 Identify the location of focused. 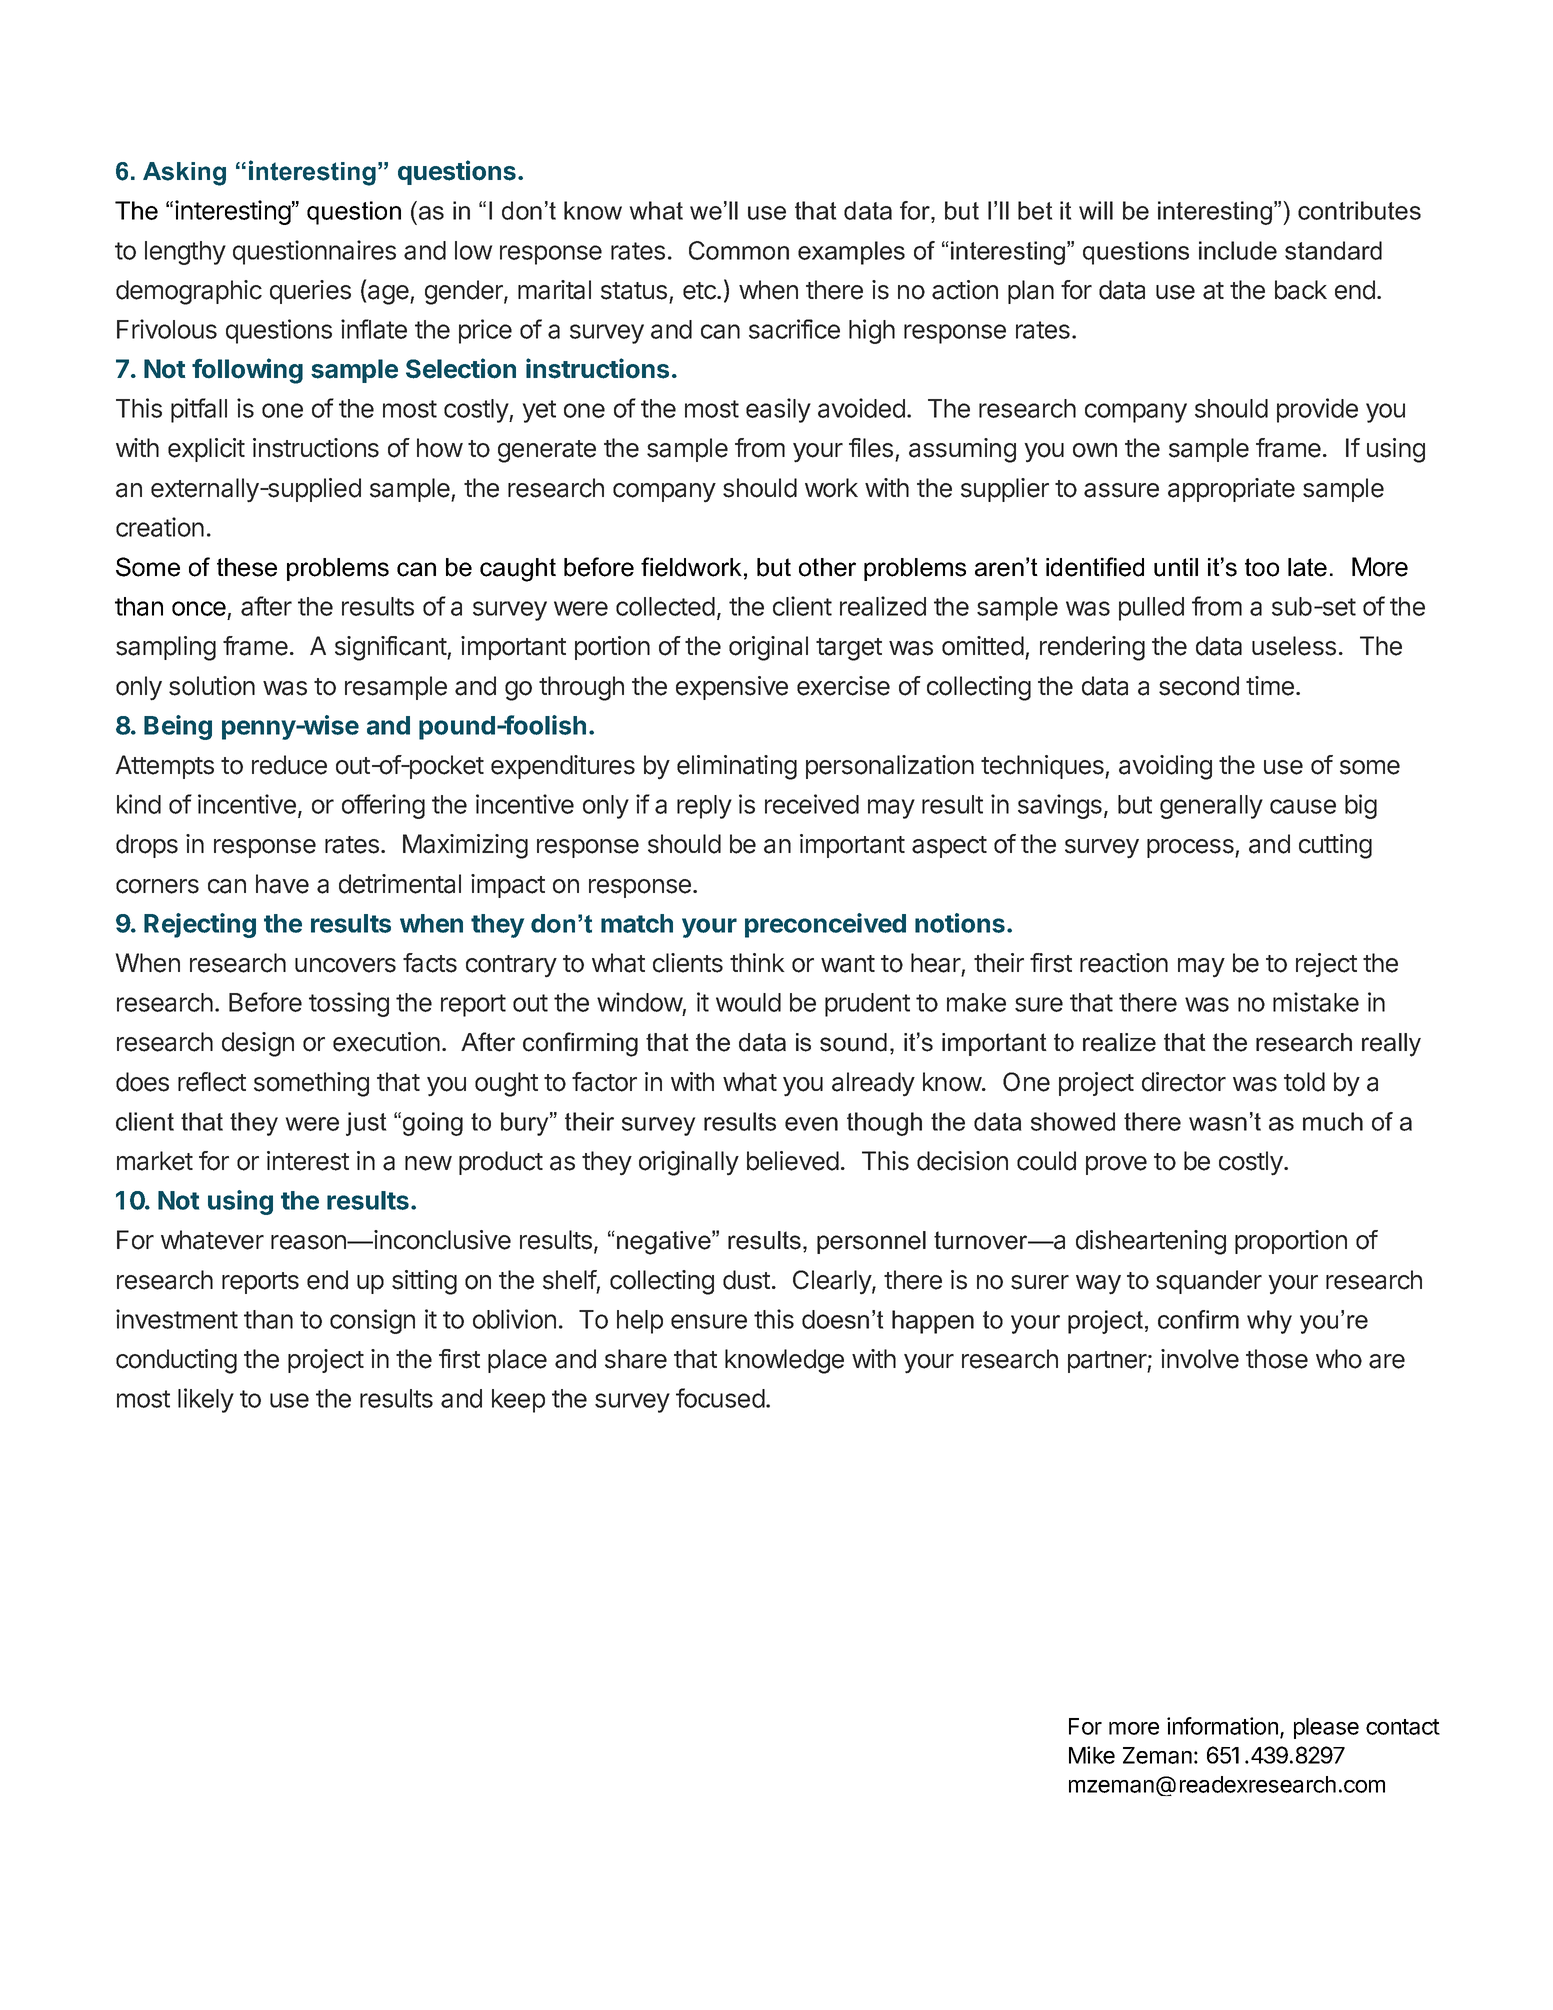
(720, 1398).
